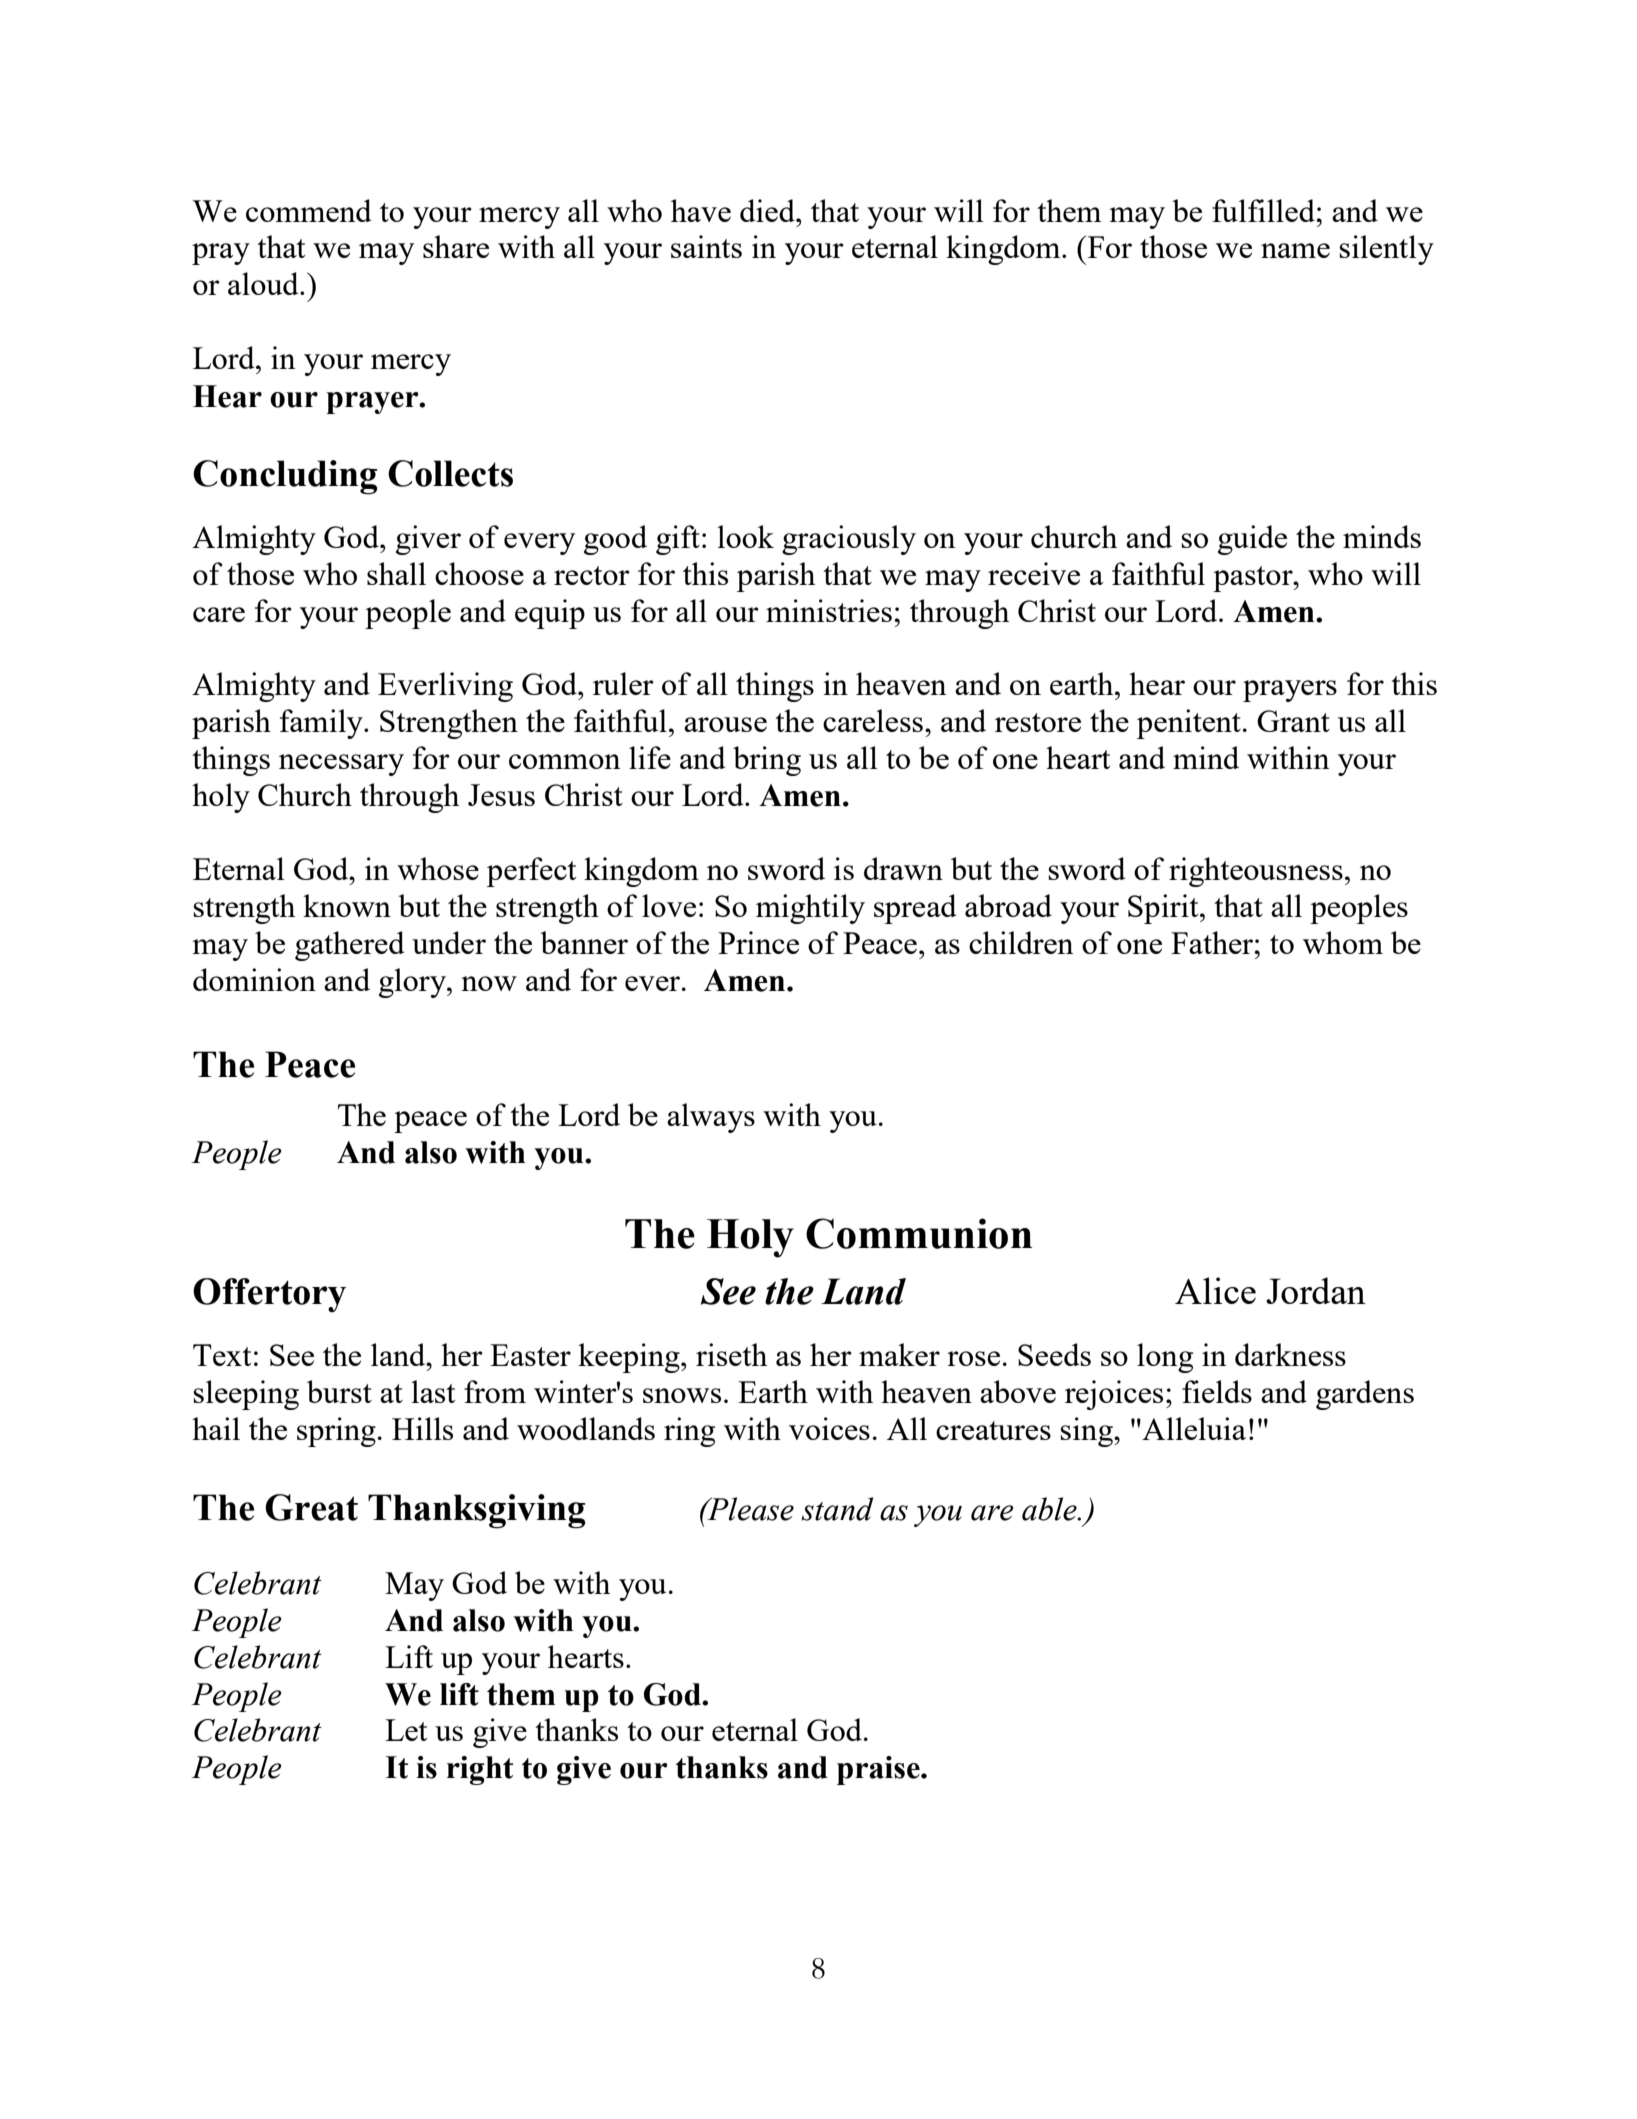  Describe the element at coordinates (309, 210) in the image. I see `commend` at that location.
